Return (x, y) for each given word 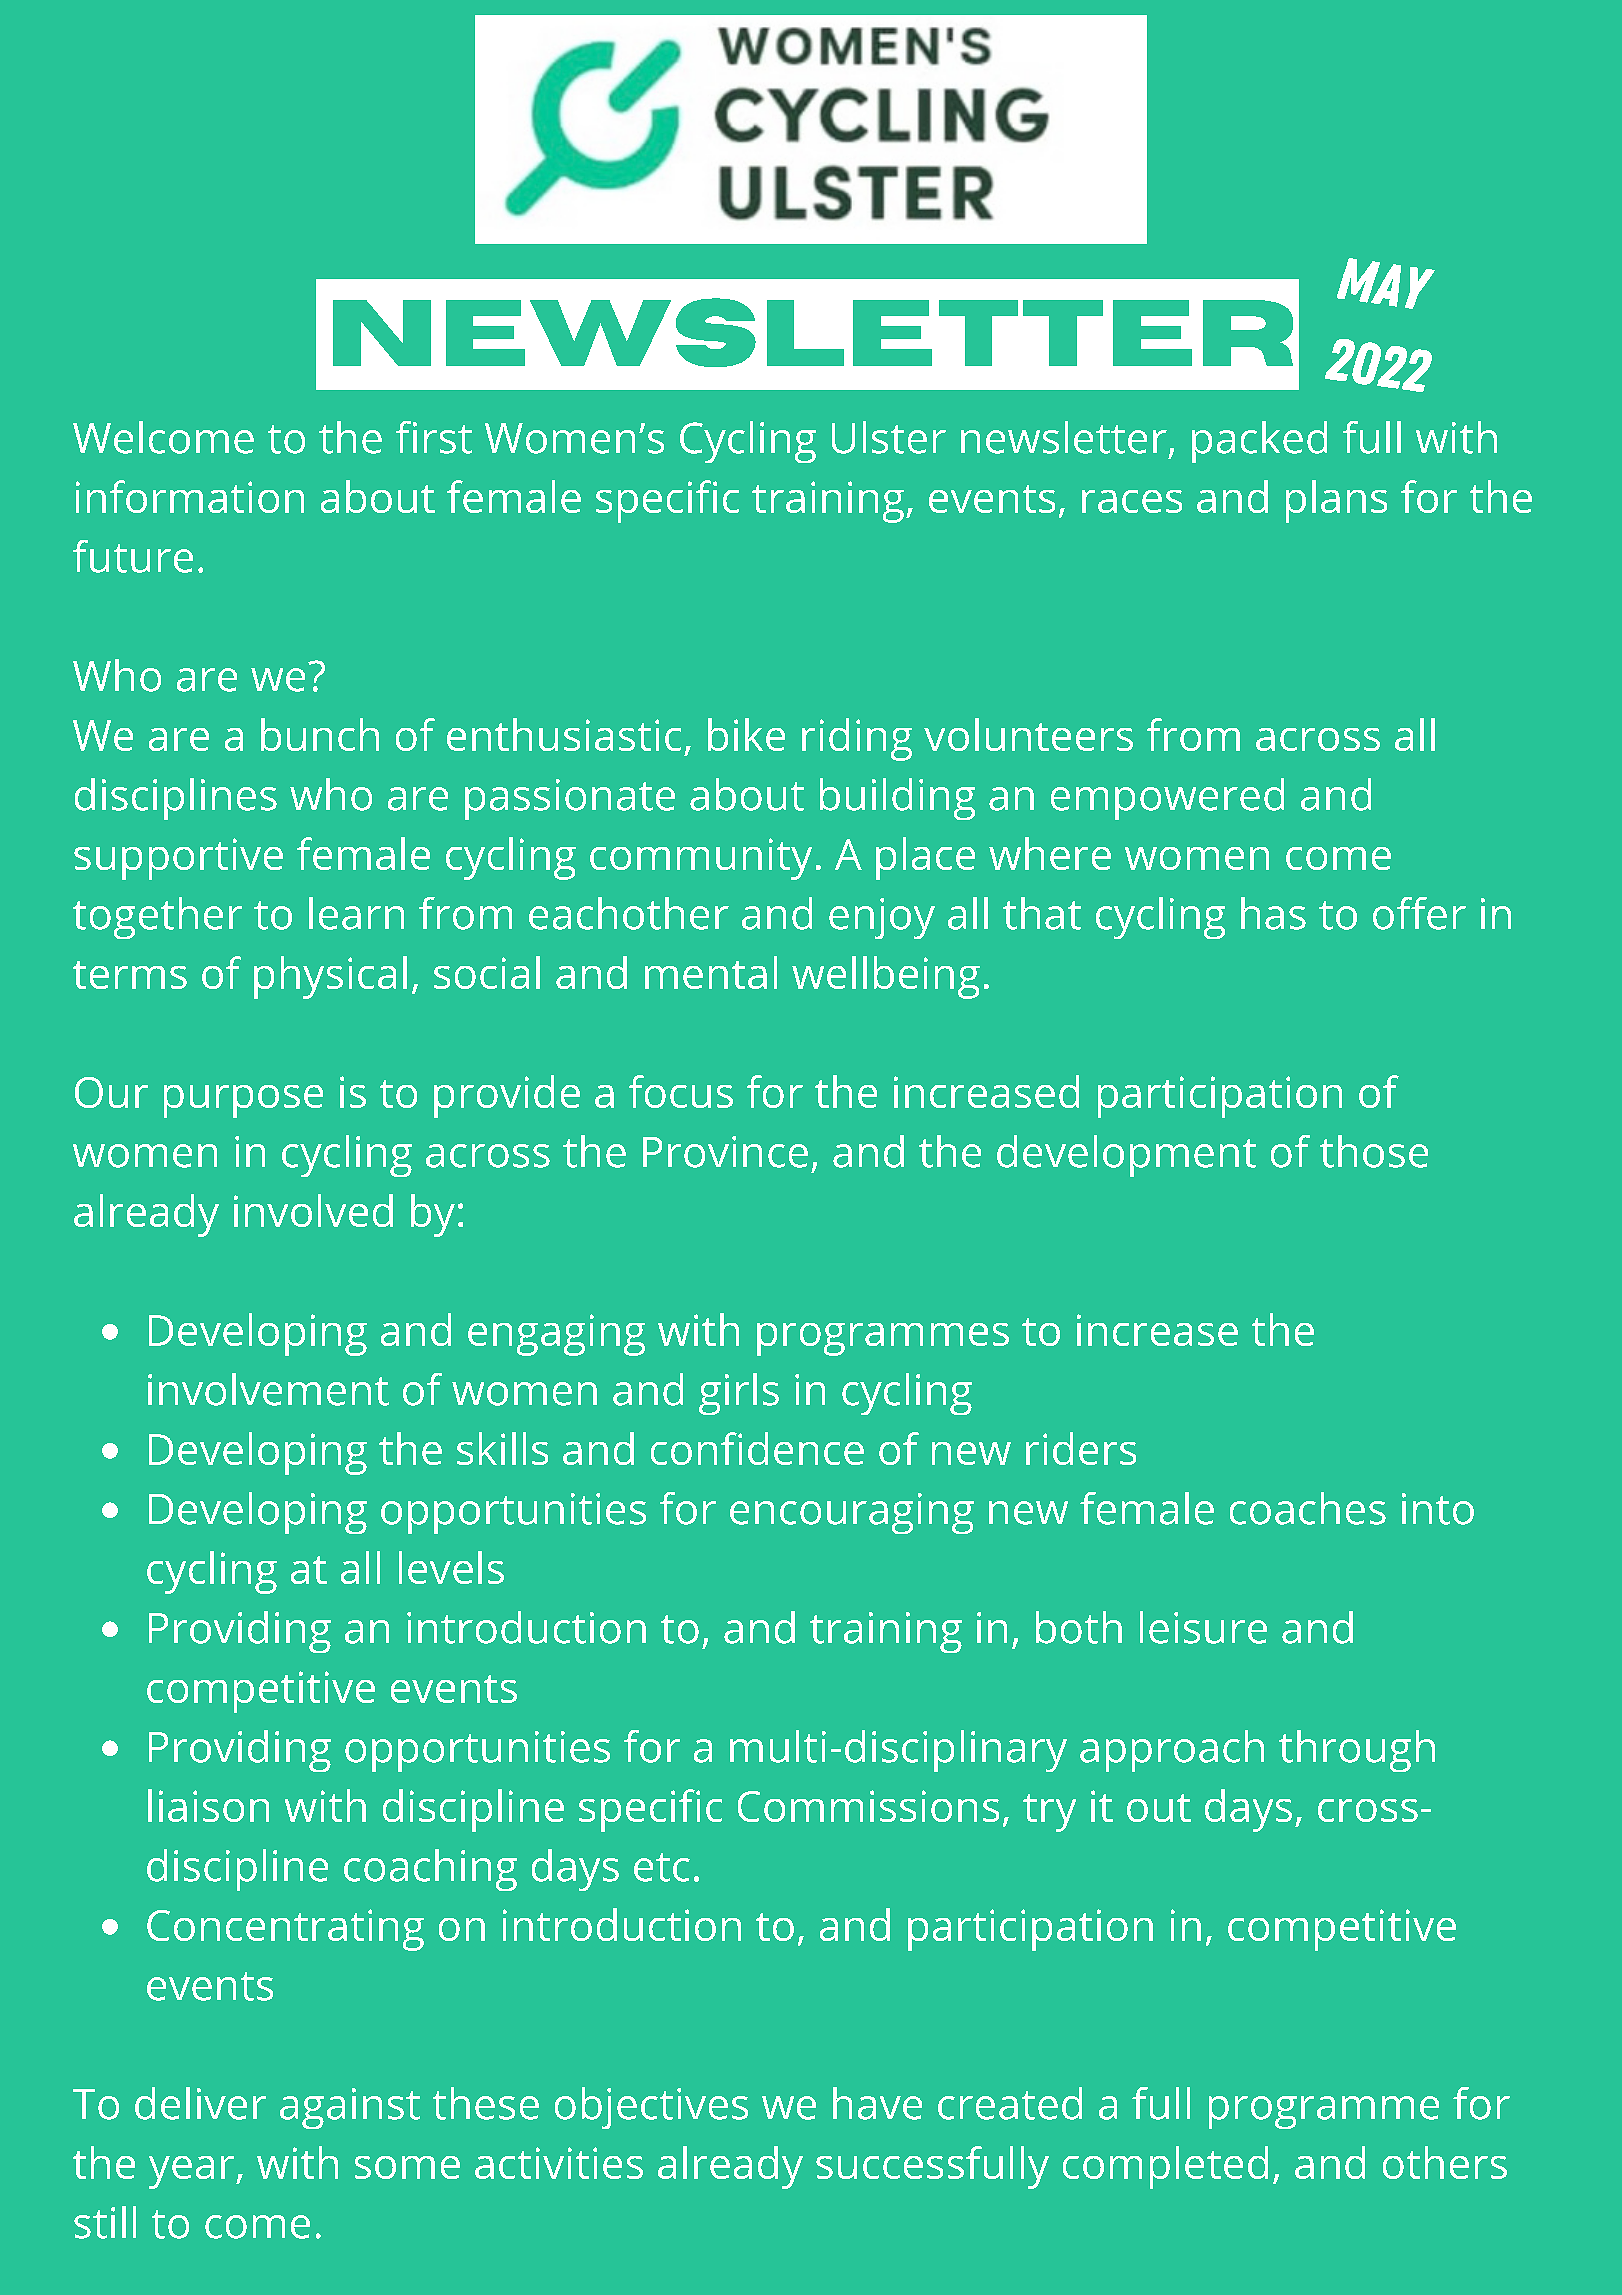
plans (1336, 501)
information (190, 496)
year (193, 2172)
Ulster (889, 437)
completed (1165, 2167)
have (877, 2103)
